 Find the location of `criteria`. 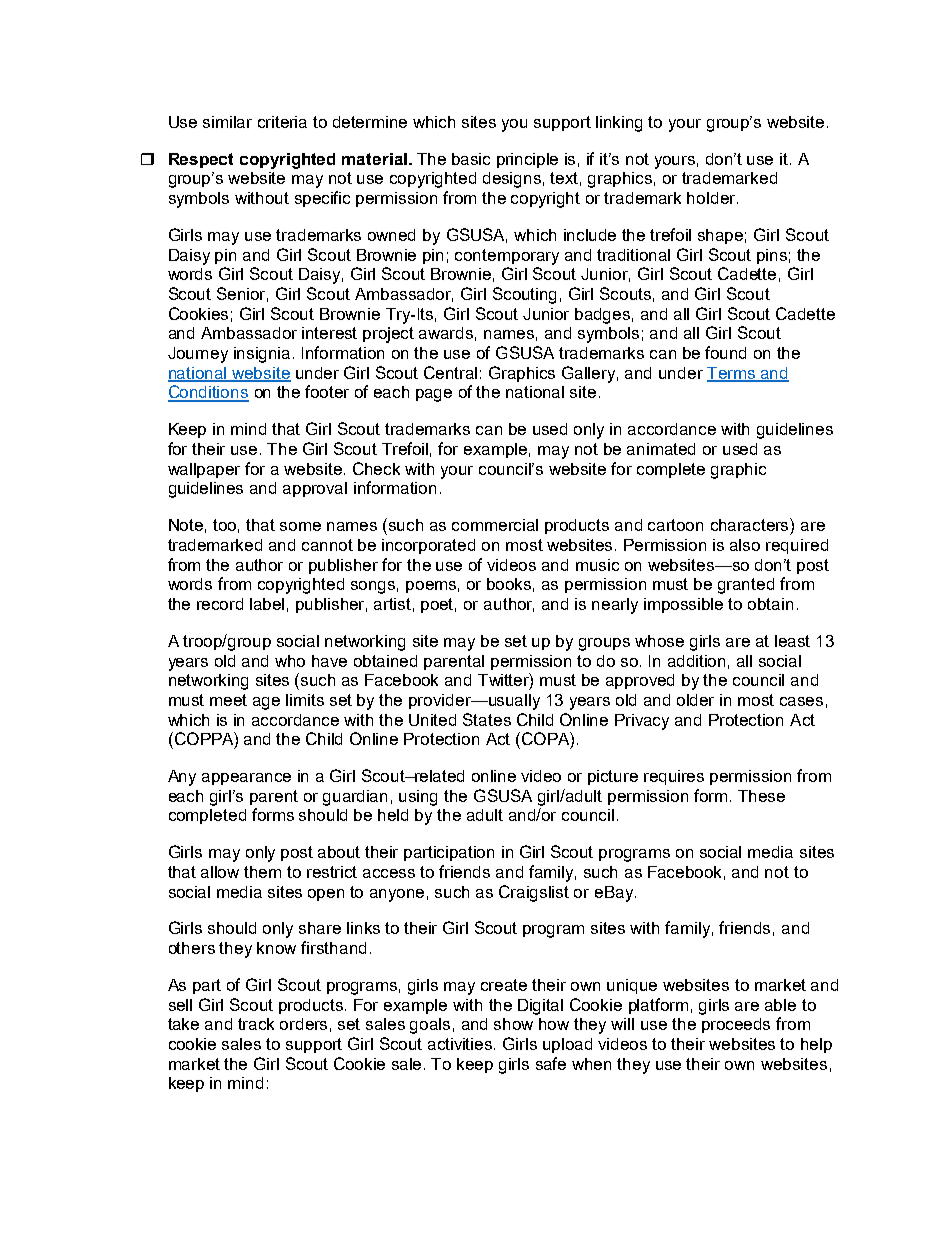

criteria is located at coordinates (282, 122).
